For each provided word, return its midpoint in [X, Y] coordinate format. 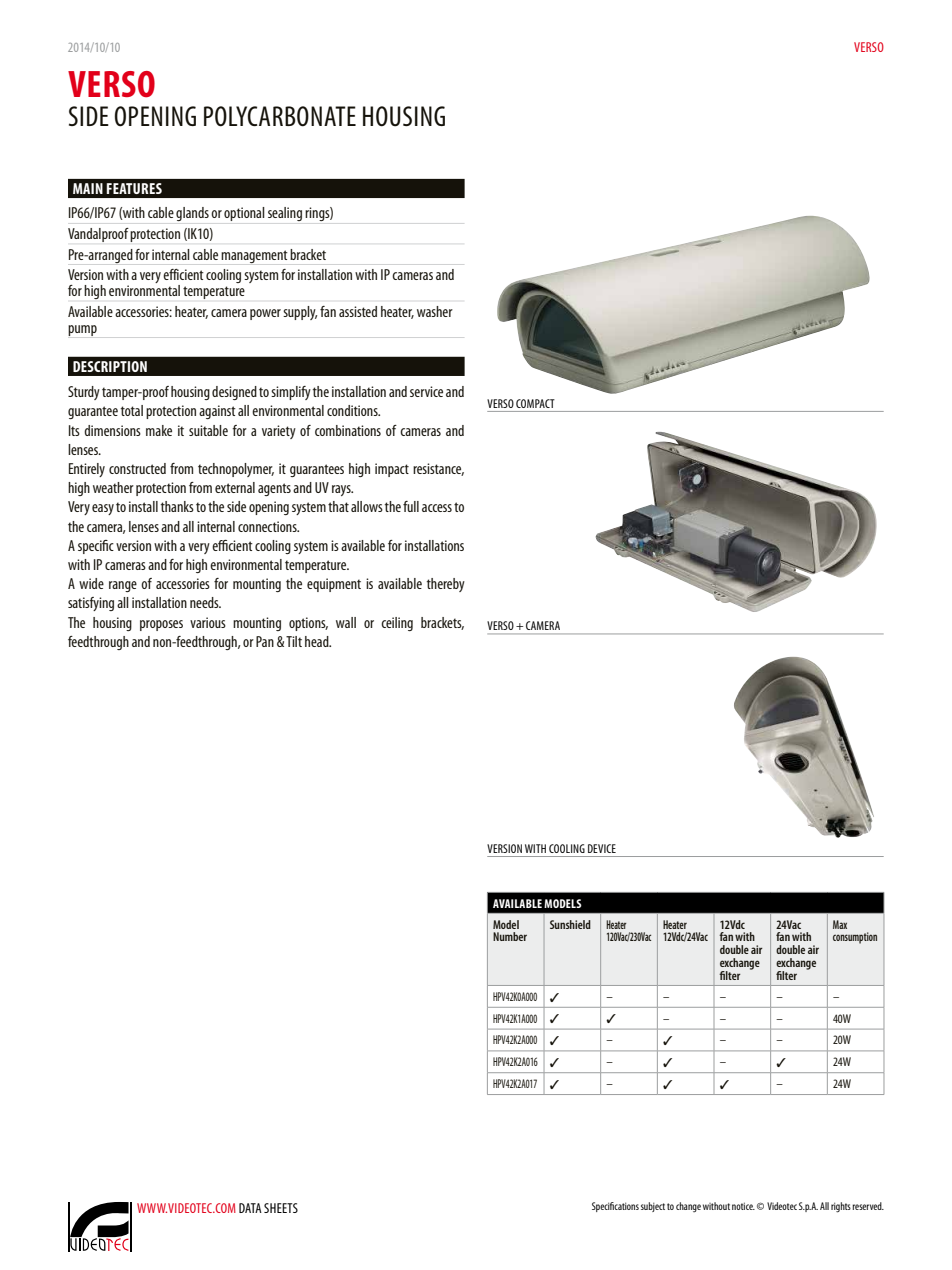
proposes [161, 625]
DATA [250, 1208]
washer [435, 311]
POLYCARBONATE [280, 116]
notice [743, 1206]
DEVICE [602, 848]
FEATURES [134, 188]
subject [653, 1207]
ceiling [397, 624]
